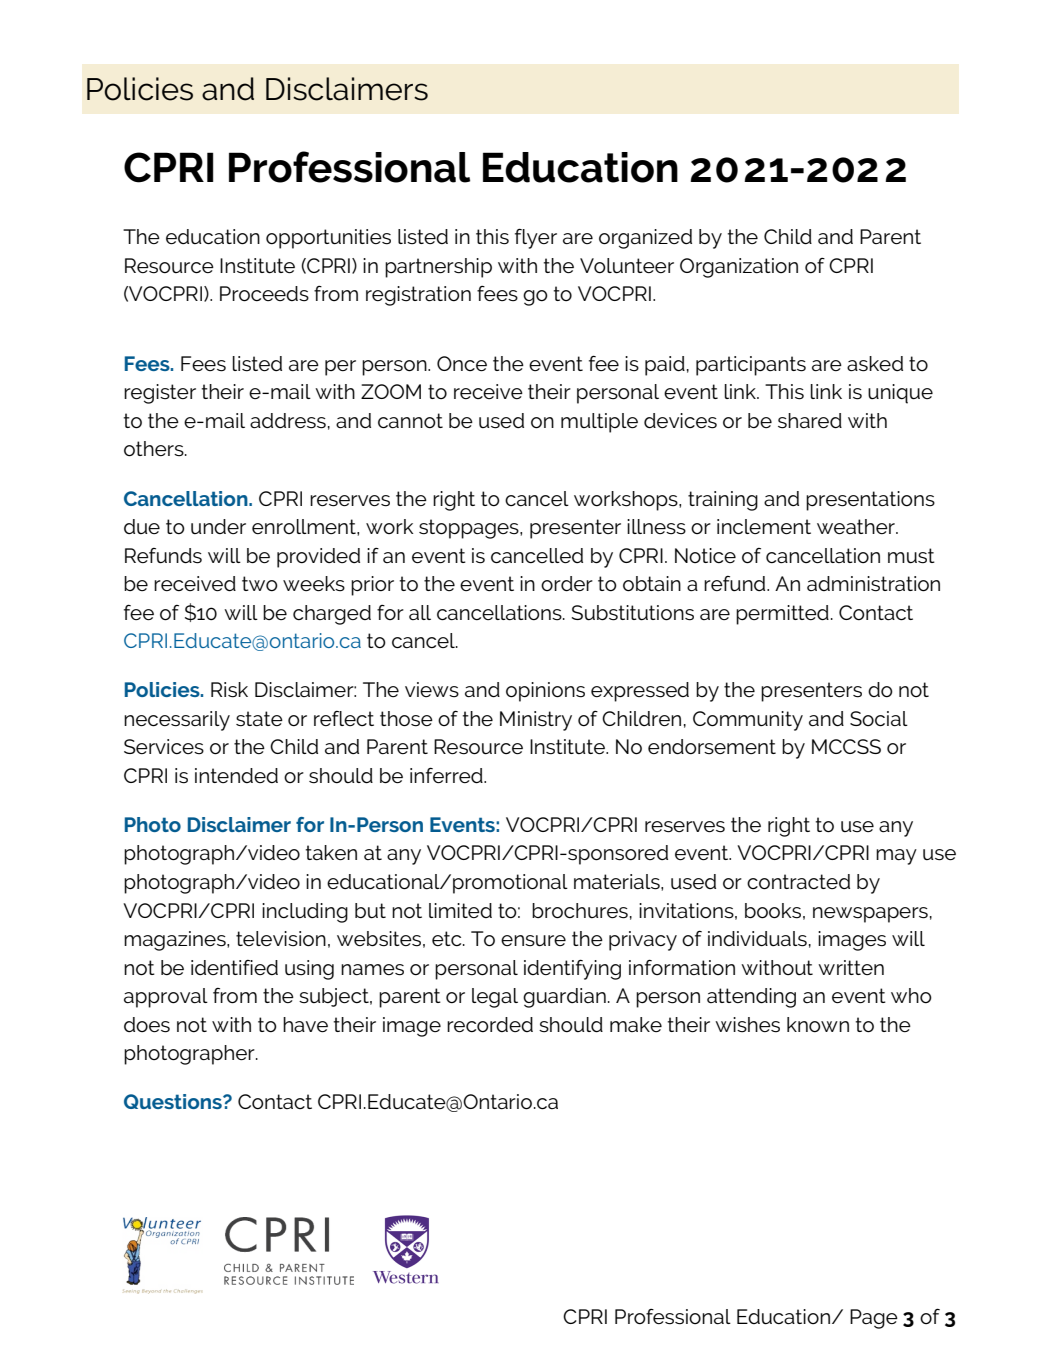 The width and height of the page is (1049, 1357). I want to click on flyer, so click(536, 238).
